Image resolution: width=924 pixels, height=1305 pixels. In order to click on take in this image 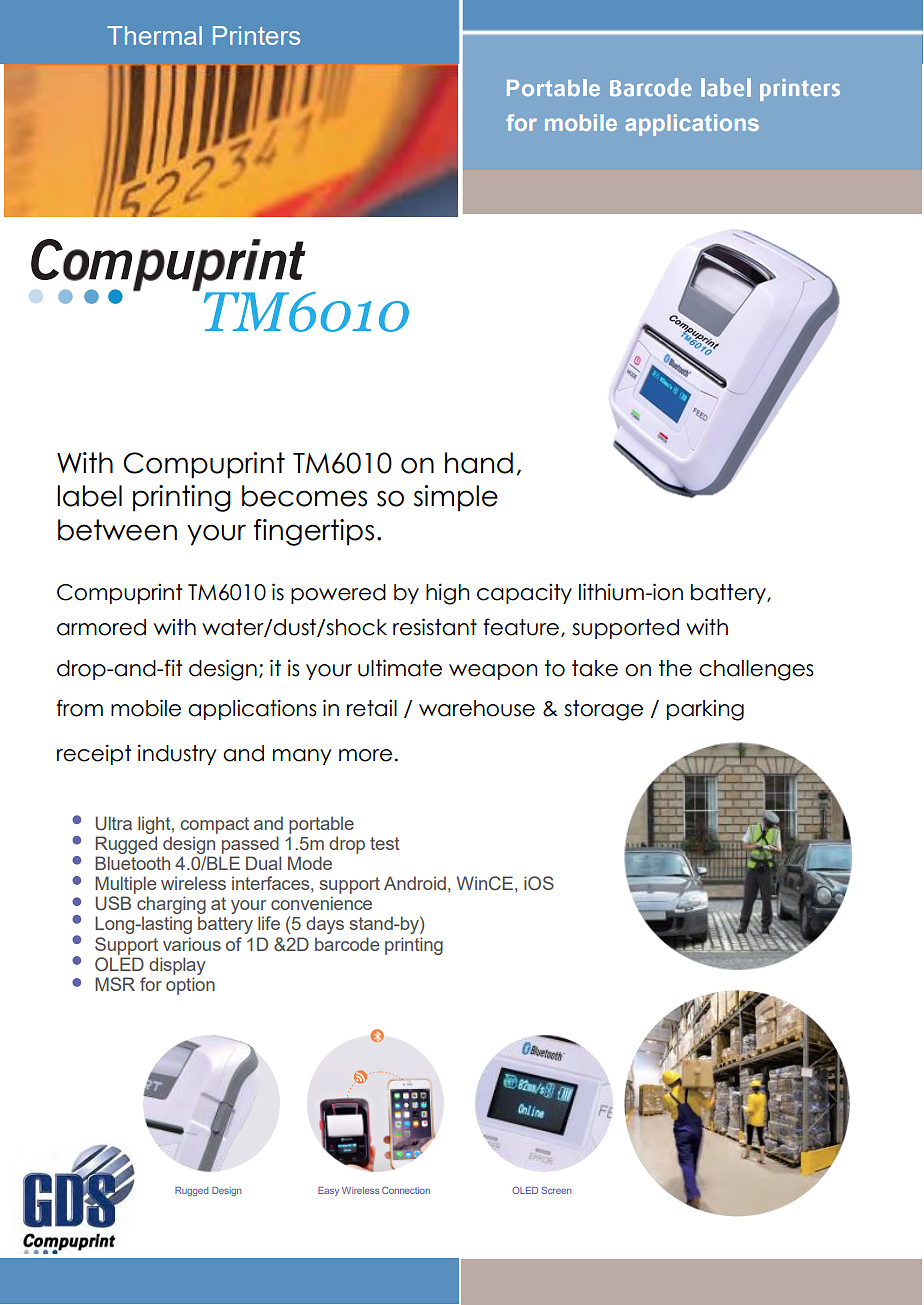, I will do `click(595, 668)`.
